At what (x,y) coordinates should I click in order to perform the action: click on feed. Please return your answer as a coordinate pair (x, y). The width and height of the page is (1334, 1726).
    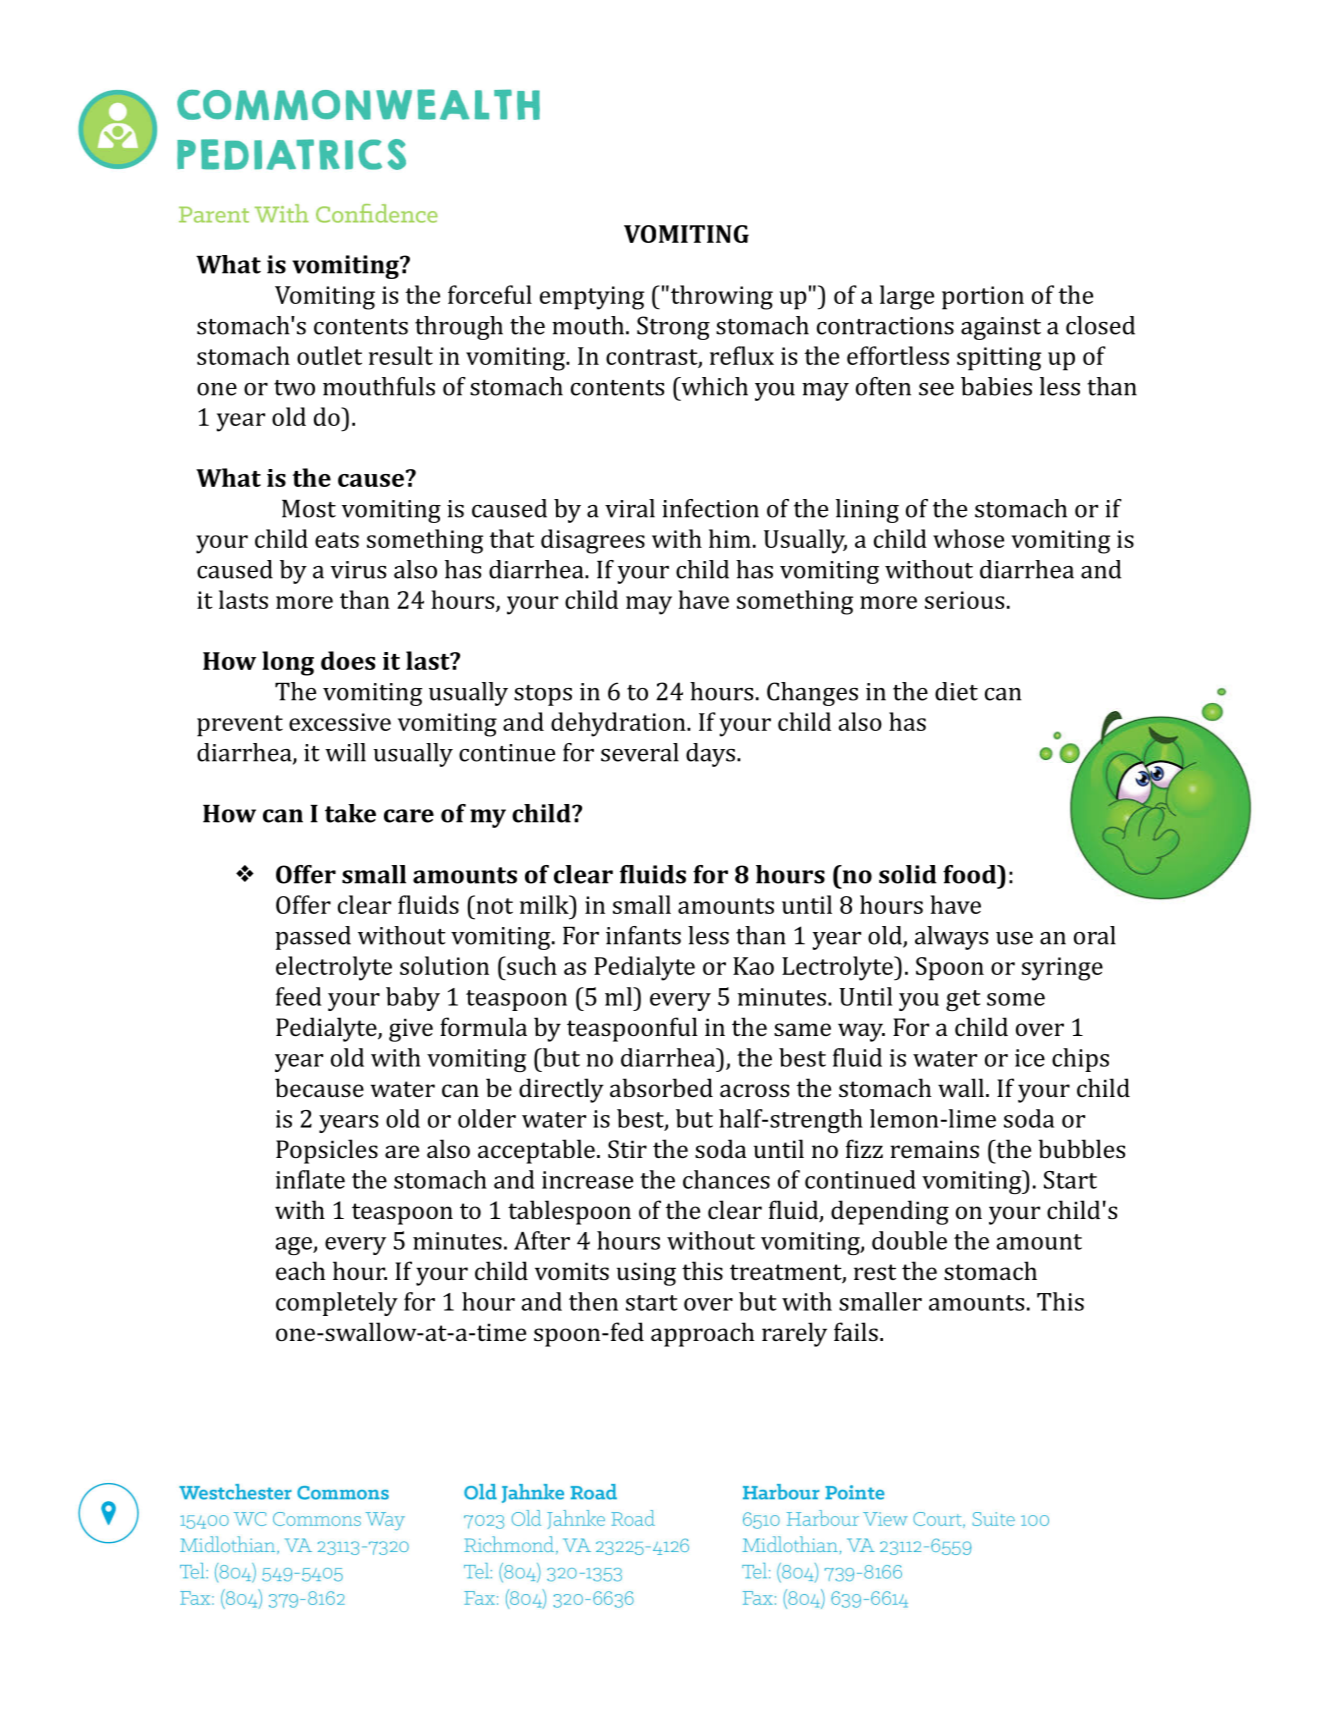
    Looking at the image, I should click on (298, 996).
